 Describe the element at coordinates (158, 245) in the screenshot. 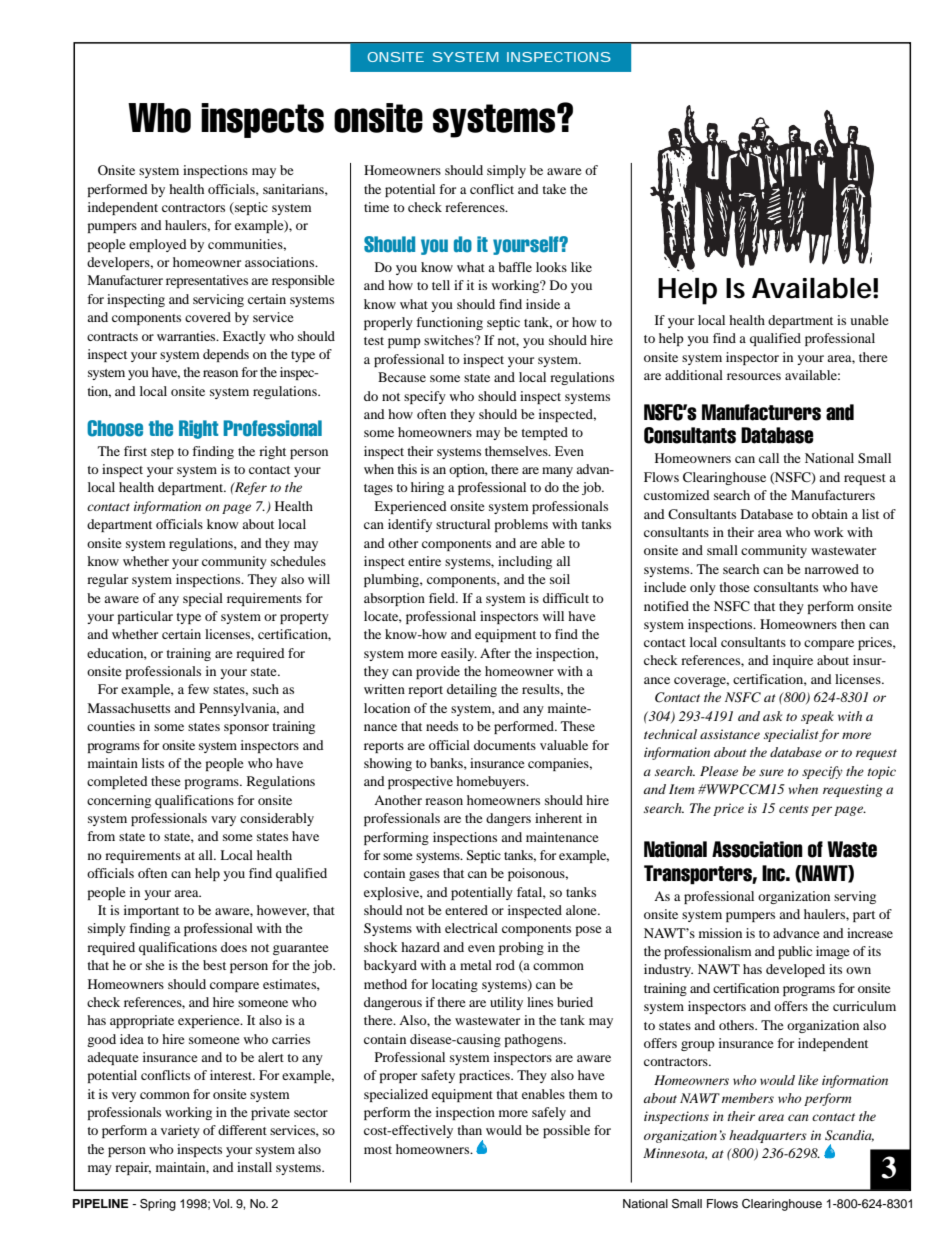

I see `employed` at that location.
